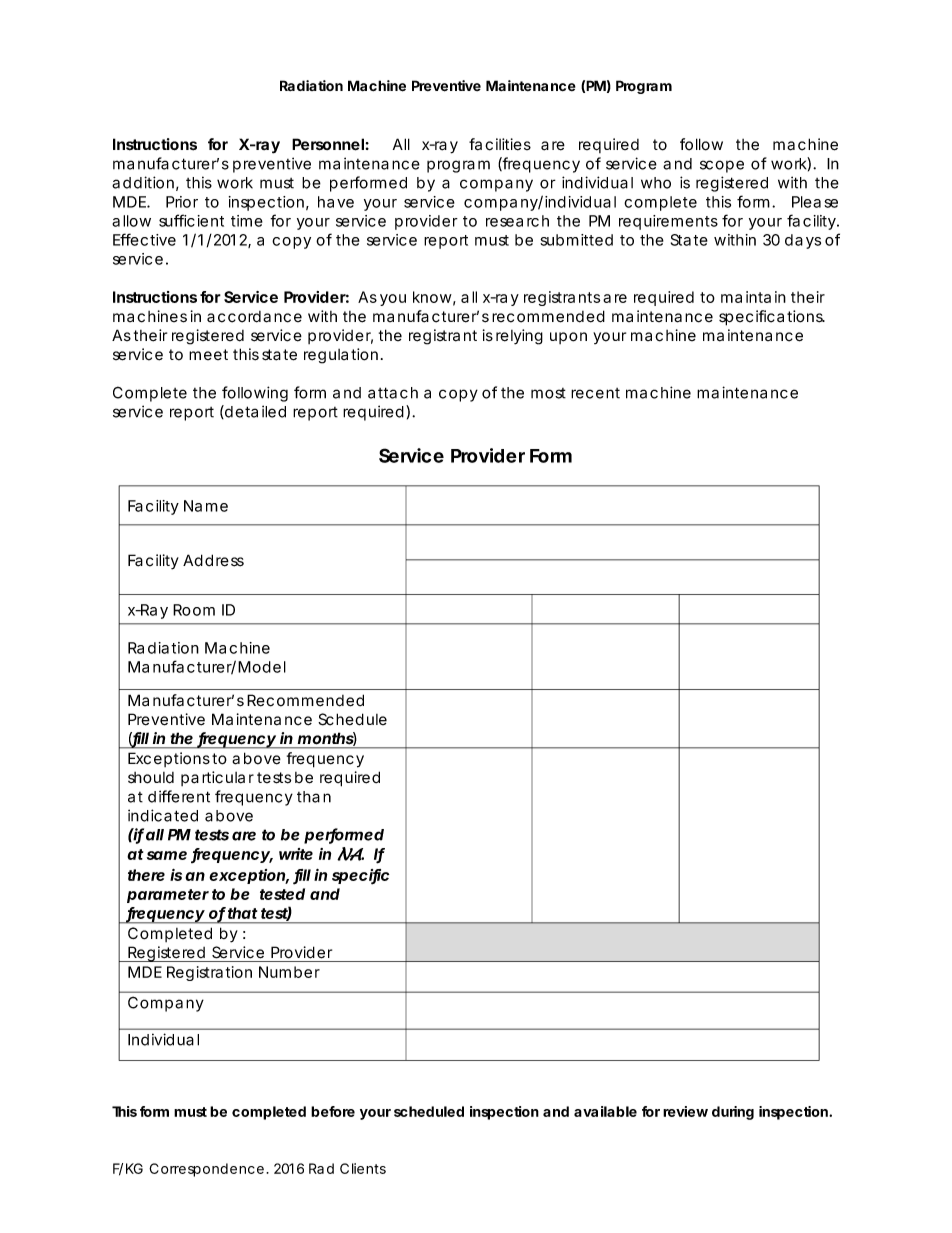 The image size is (952, 1233). I want to click on scope, so click(722, 166).
